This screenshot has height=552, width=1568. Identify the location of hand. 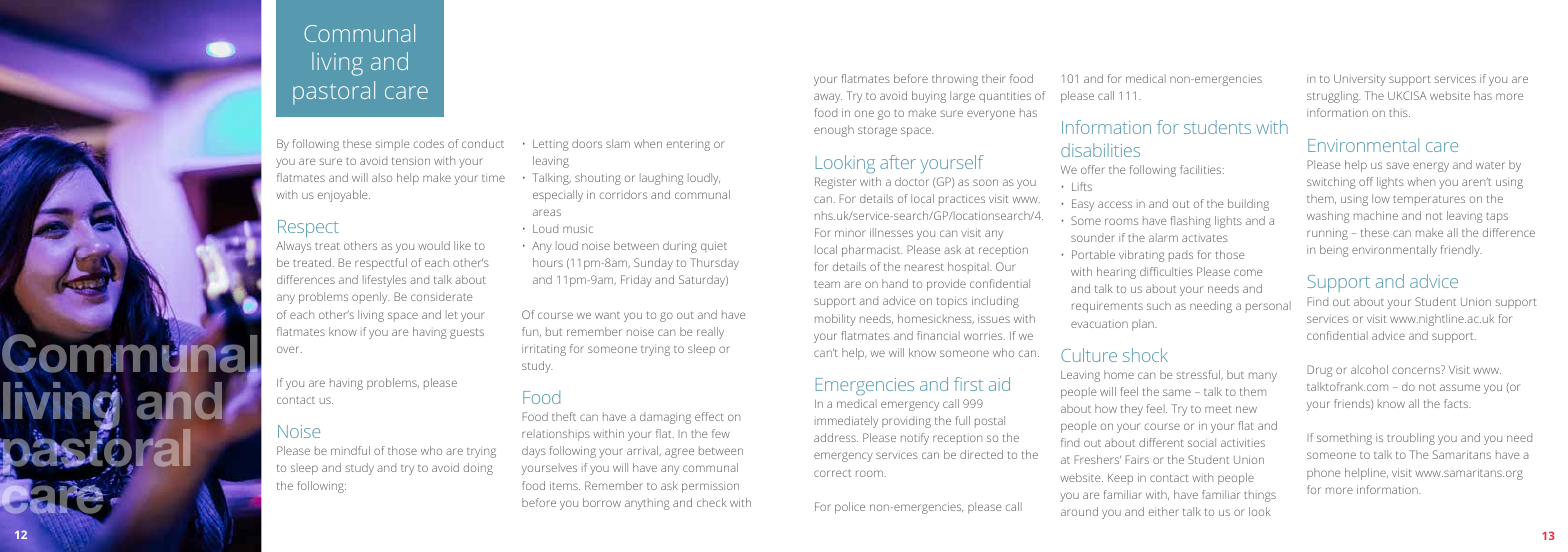
(895, 283).
